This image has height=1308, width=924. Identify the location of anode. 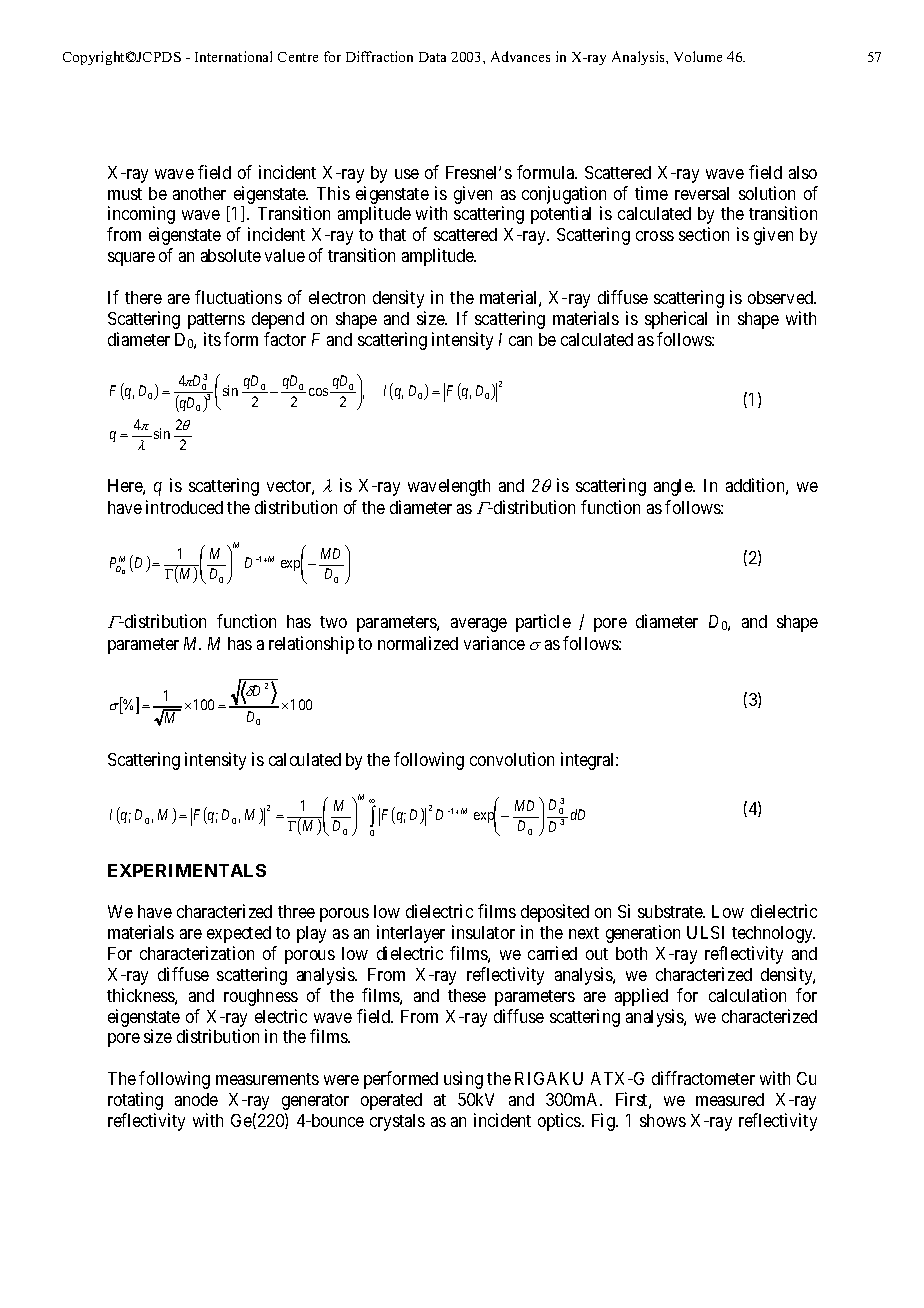
(196, 1099).
